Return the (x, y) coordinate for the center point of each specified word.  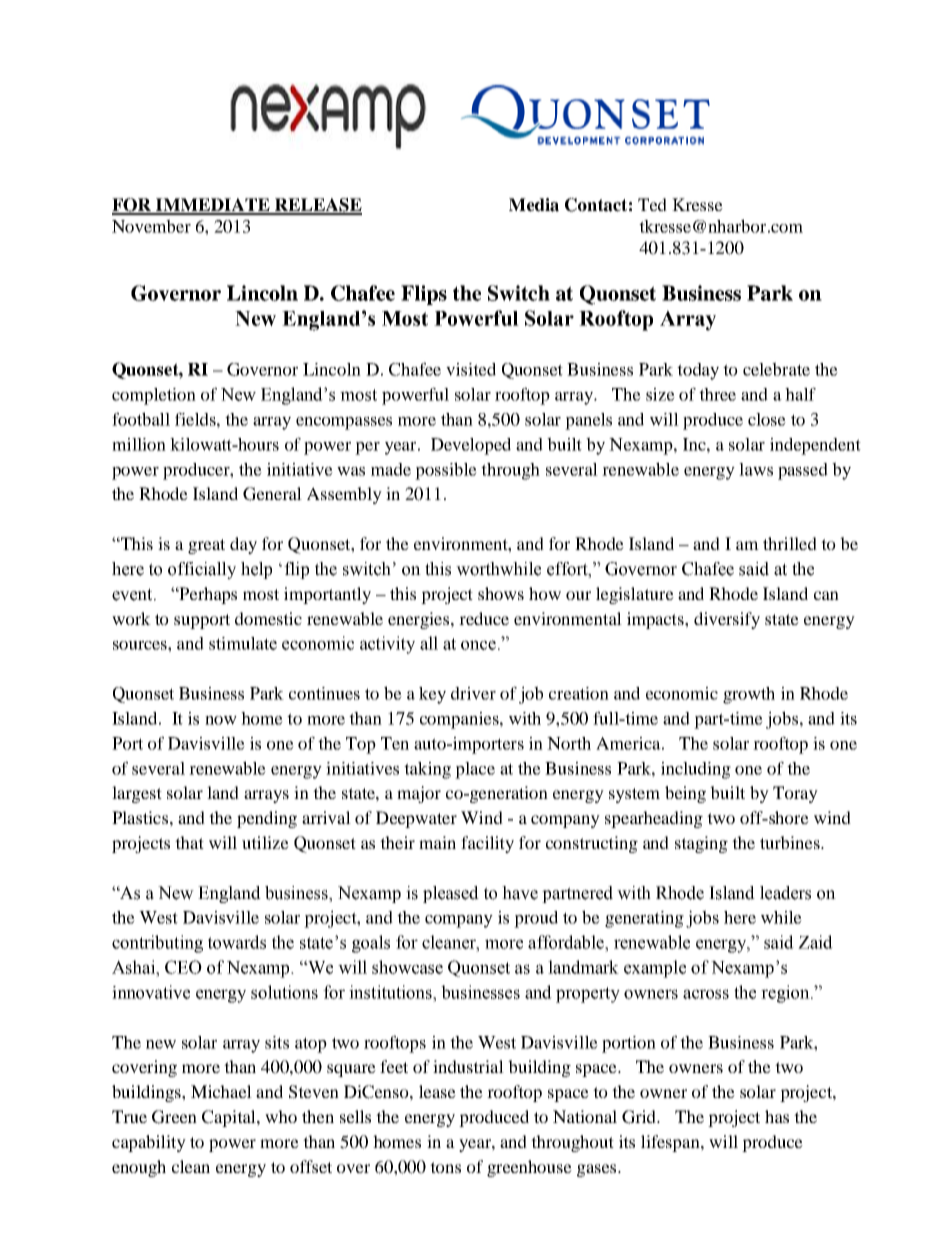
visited (471, 369)
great (206, 546)
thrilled (790, 543)
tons (445, 1167)
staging (701, 844)
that (189, 842)
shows (501, 593)
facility (487, 844)
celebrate (776, 369)
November (151, 226)
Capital (230, 1118)
